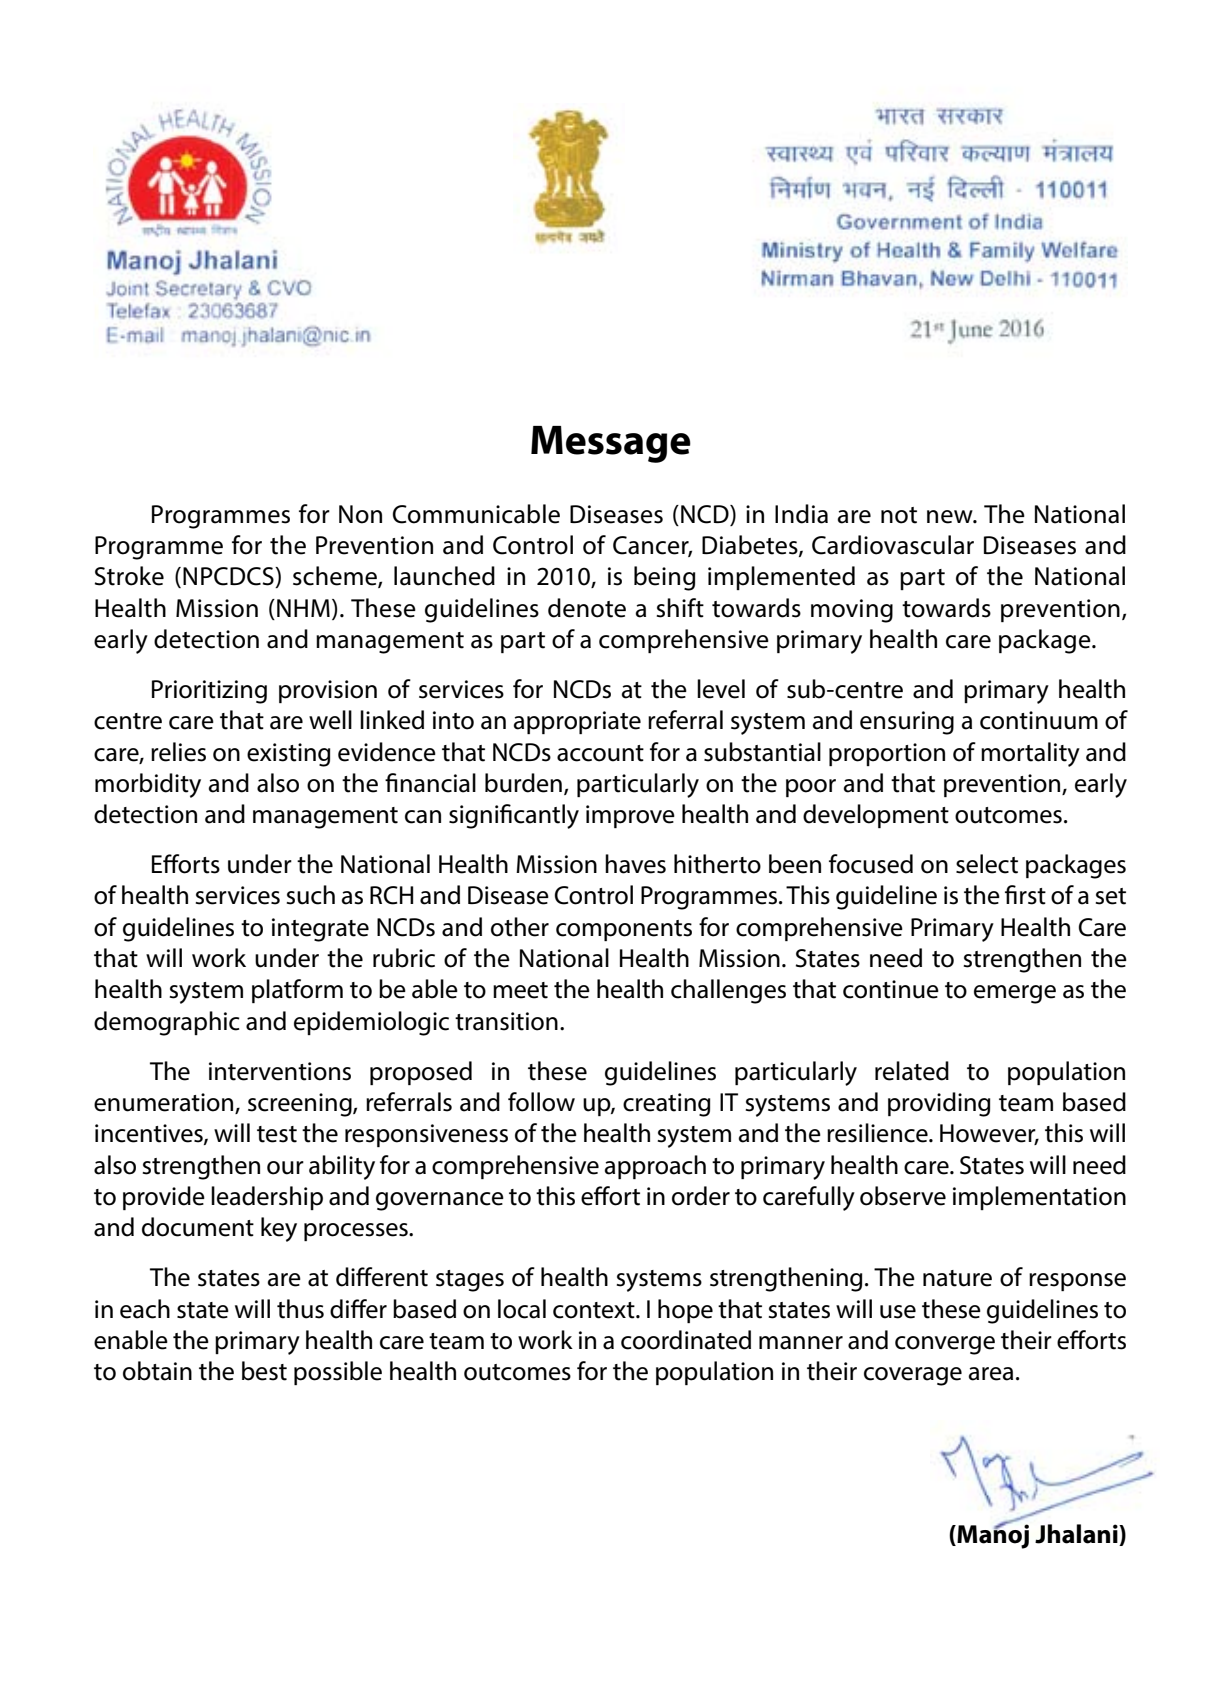  What do you see at coordinates (611, 444) in the screenshot?
I see `Message` at bounding box center [611, 444].
